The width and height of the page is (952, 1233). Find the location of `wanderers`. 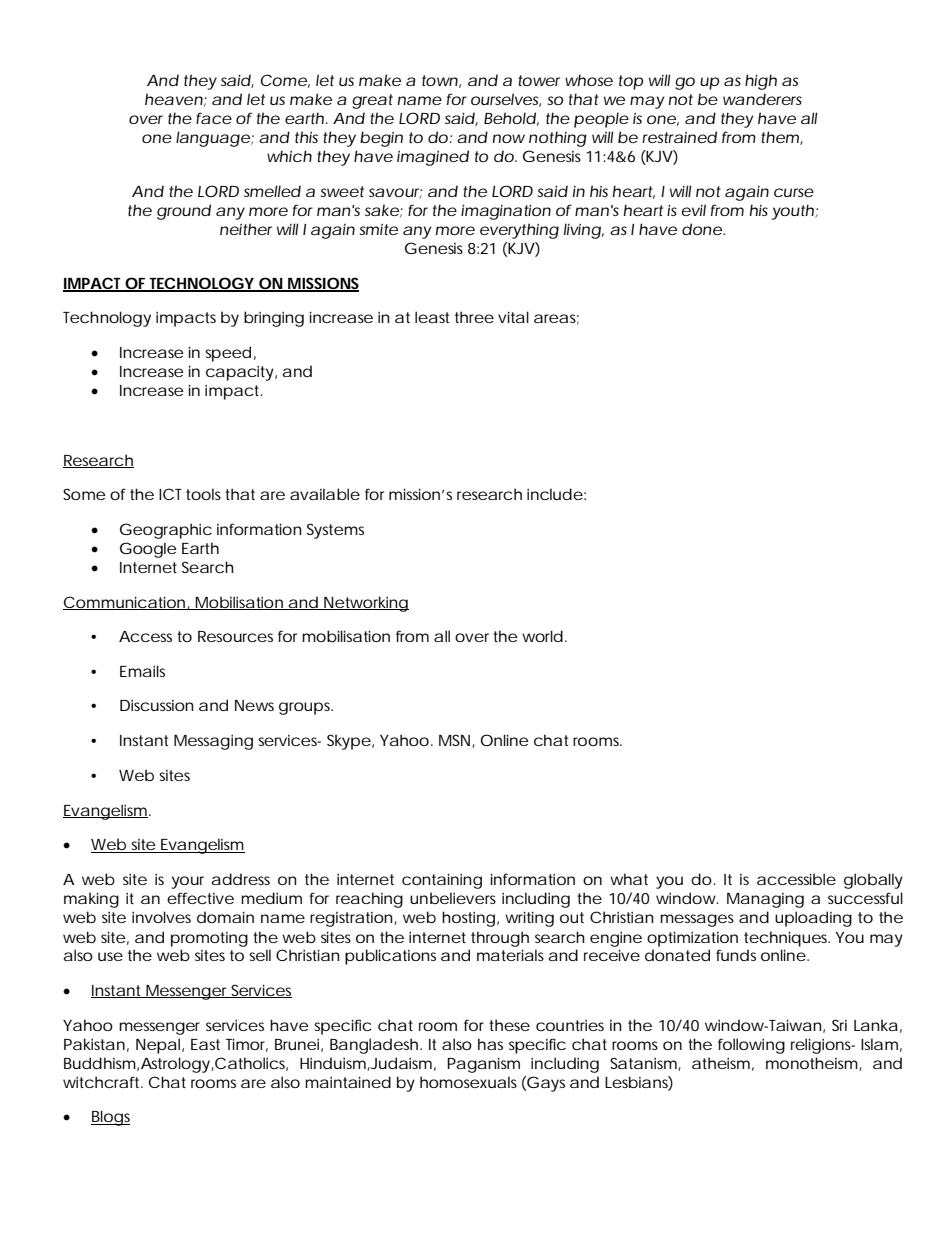

wanderers is located at coordinates (762, 99).
